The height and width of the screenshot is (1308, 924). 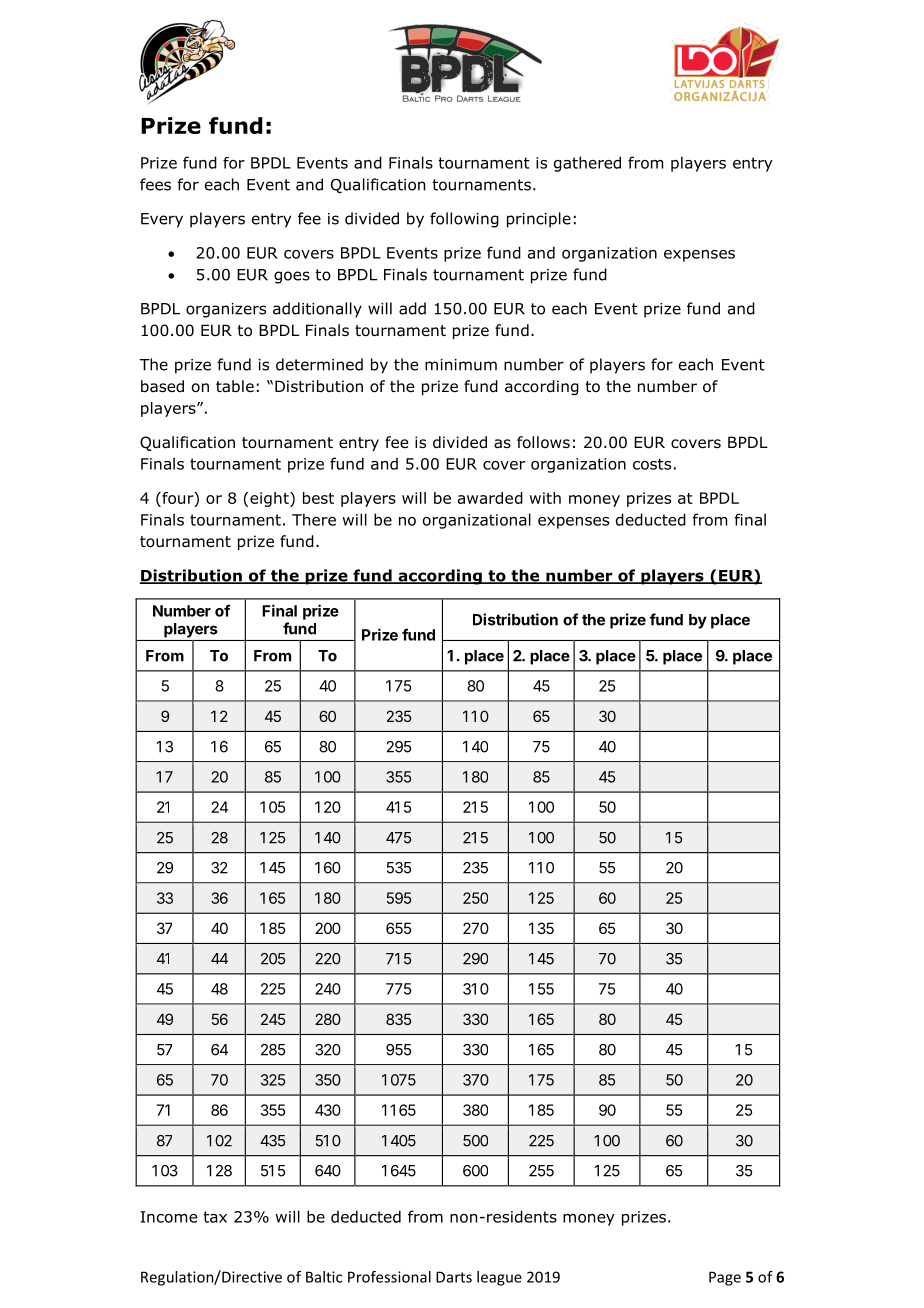 What do you see at coordinates (215, 1217) in the screenshot?
I see `tax` at bounding box center [215, 1217].
